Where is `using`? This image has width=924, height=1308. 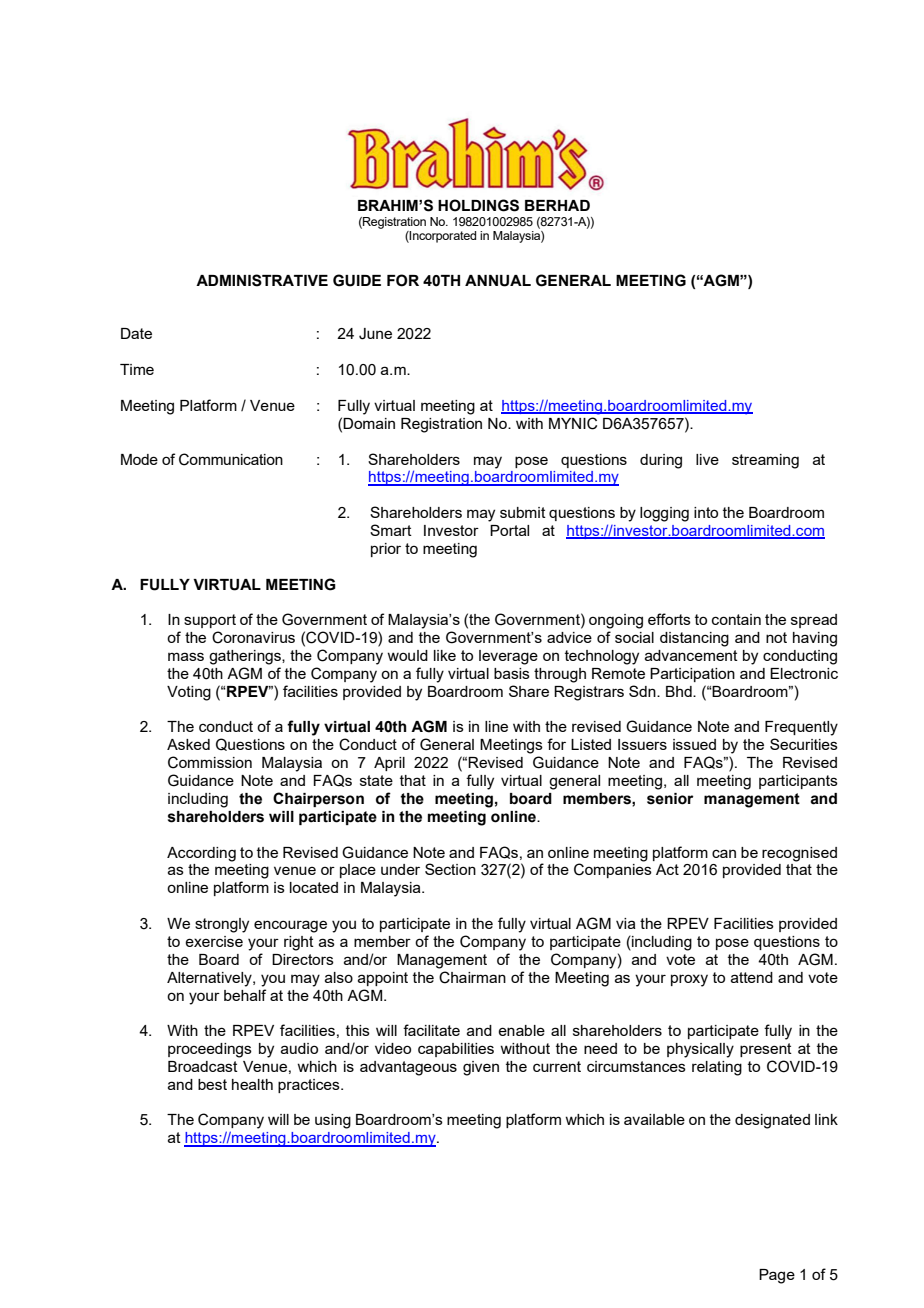 using is located at coordinates (333, 1121).
